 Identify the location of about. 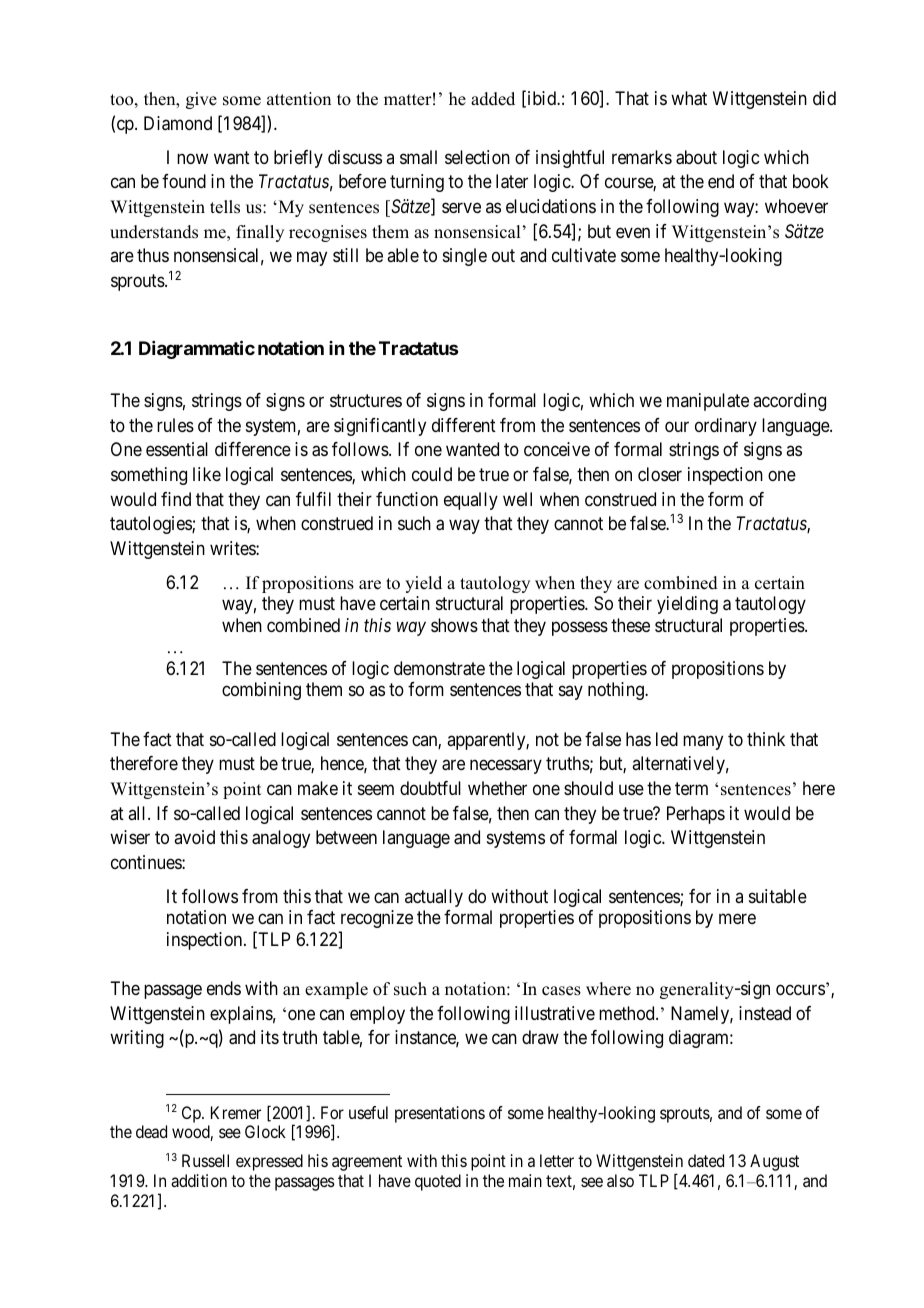
(696, 157).
